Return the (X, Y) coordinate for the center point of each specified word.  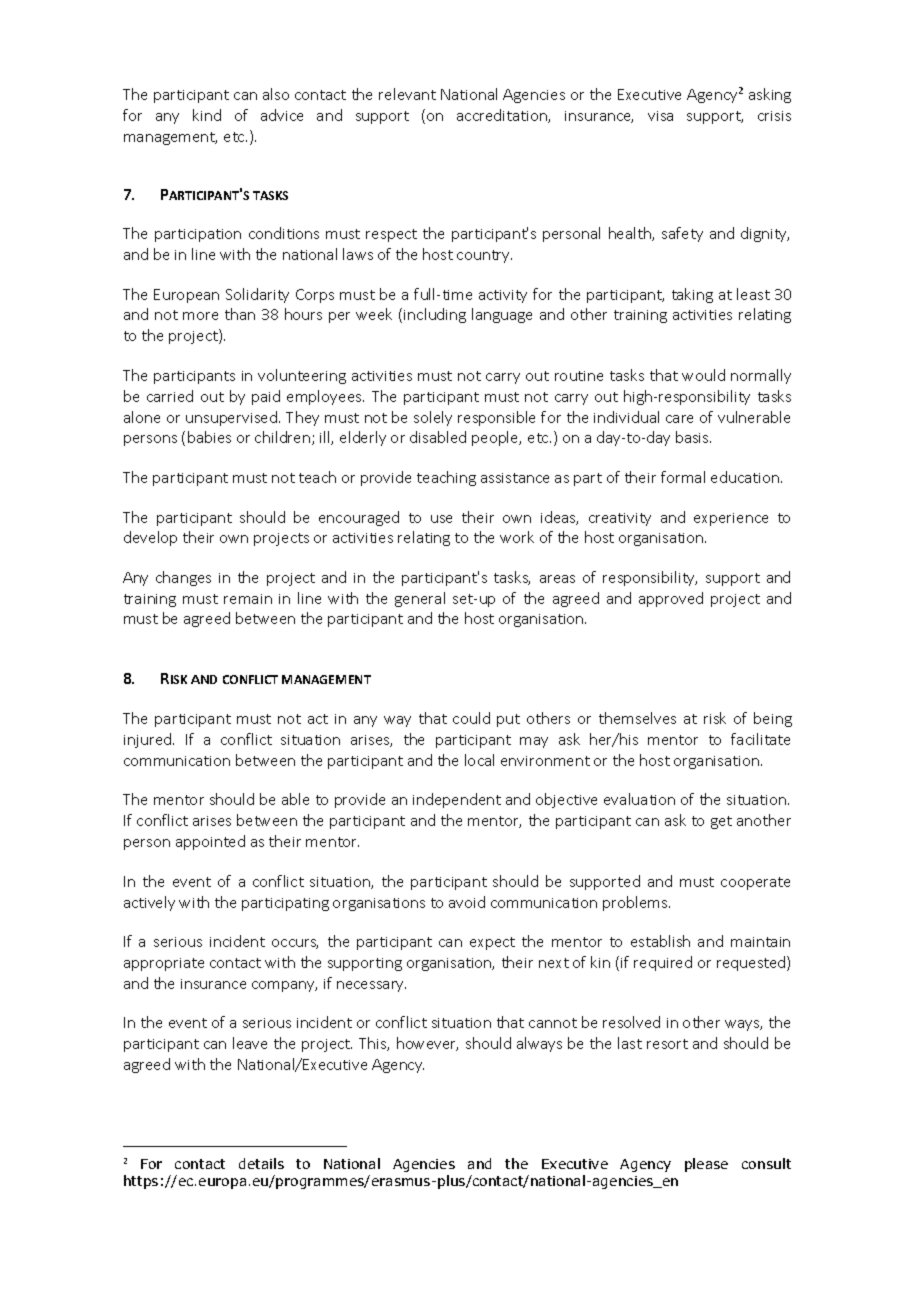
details (261, 1163)
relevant (407, 94)
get (721, 822)
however (427, 1044)
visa (660, 116)
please (706, 1165)
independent (457, 800)
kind (207, 115)
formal (683, 477)
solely (433, 418)
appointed (210, 842)
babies (209, 437)
